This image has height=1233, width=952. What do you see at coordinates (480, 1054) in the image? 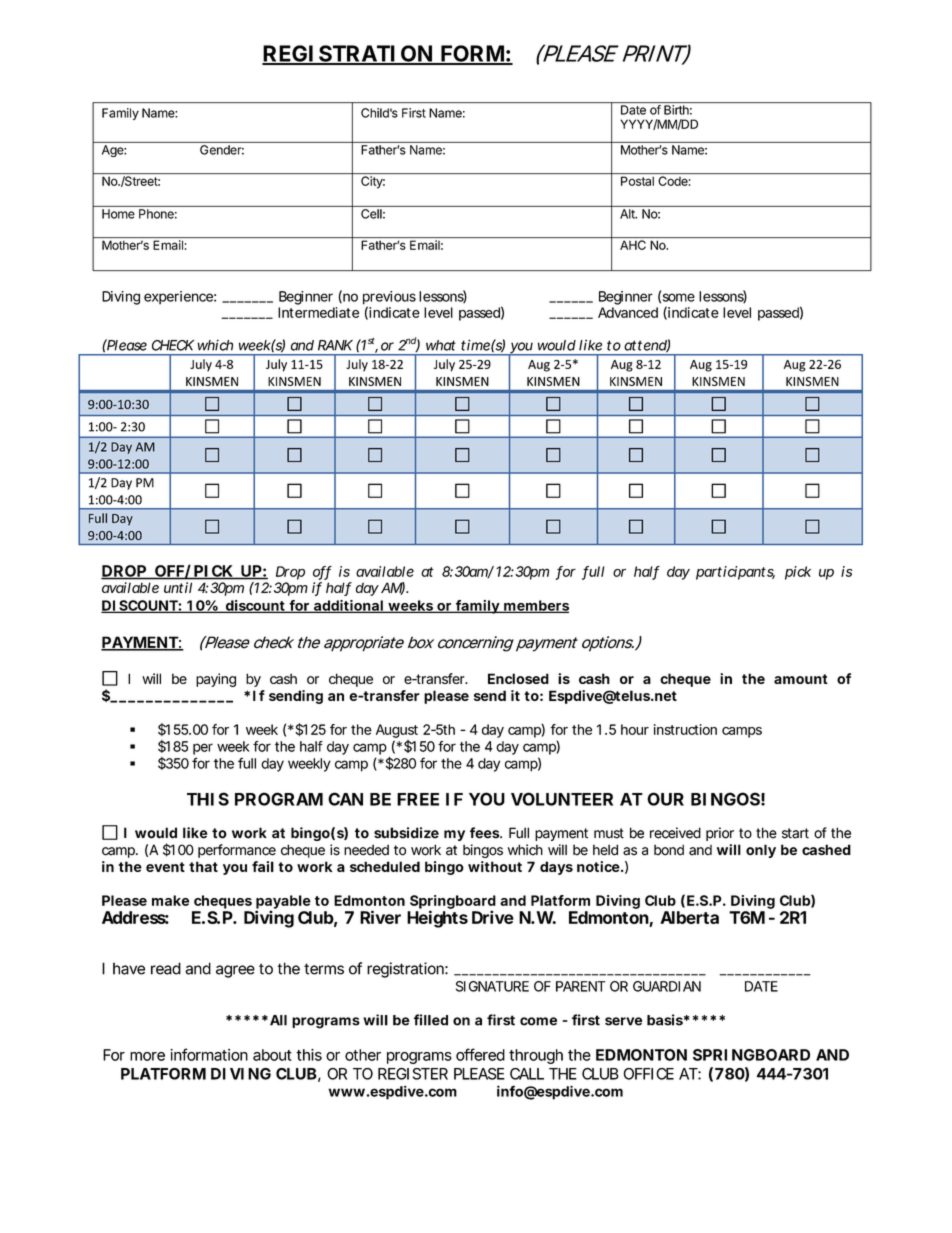
I see `offered` at bounding box center [480, 1054].
